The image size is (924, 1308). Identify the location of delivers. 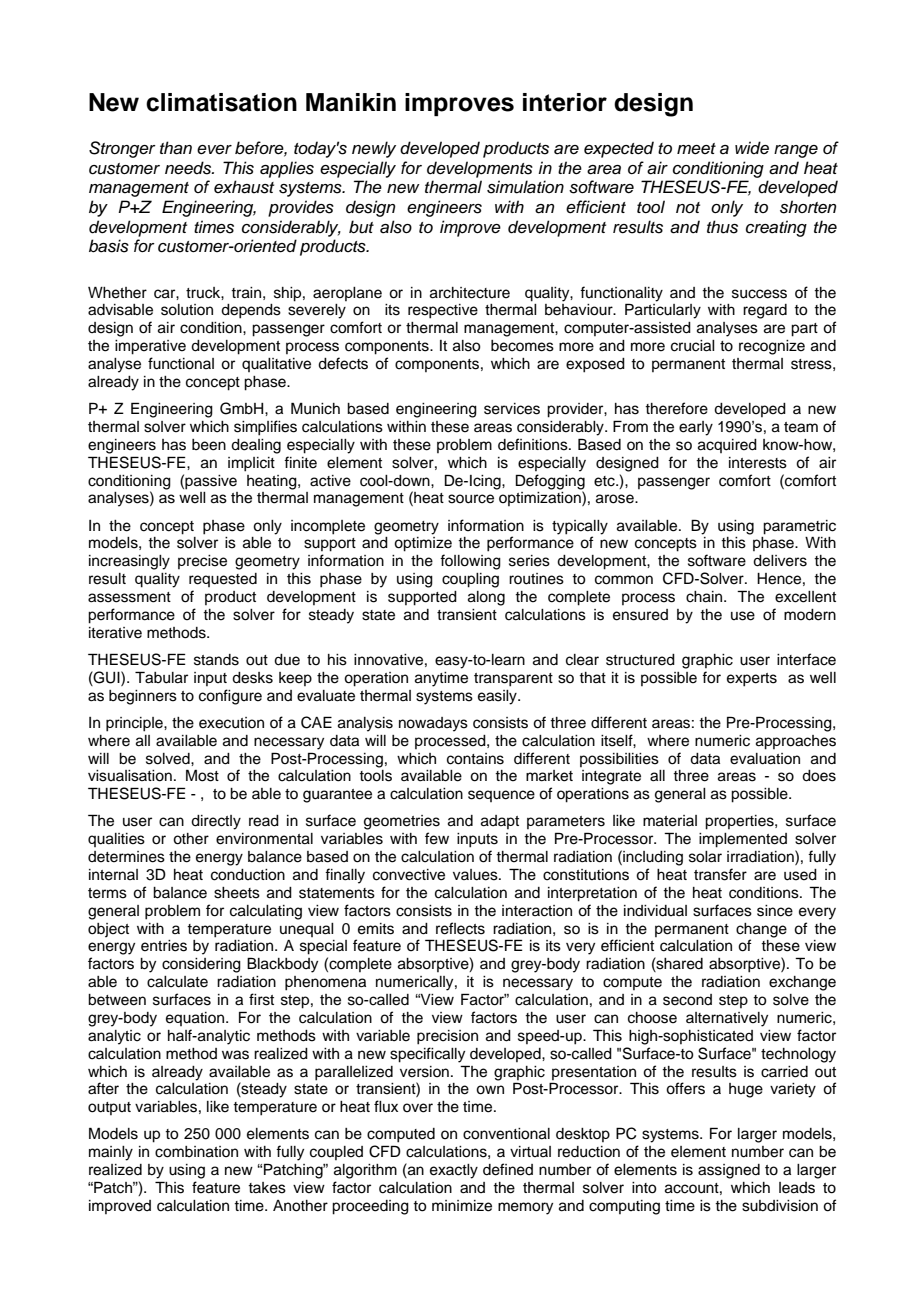
(780, 561).
